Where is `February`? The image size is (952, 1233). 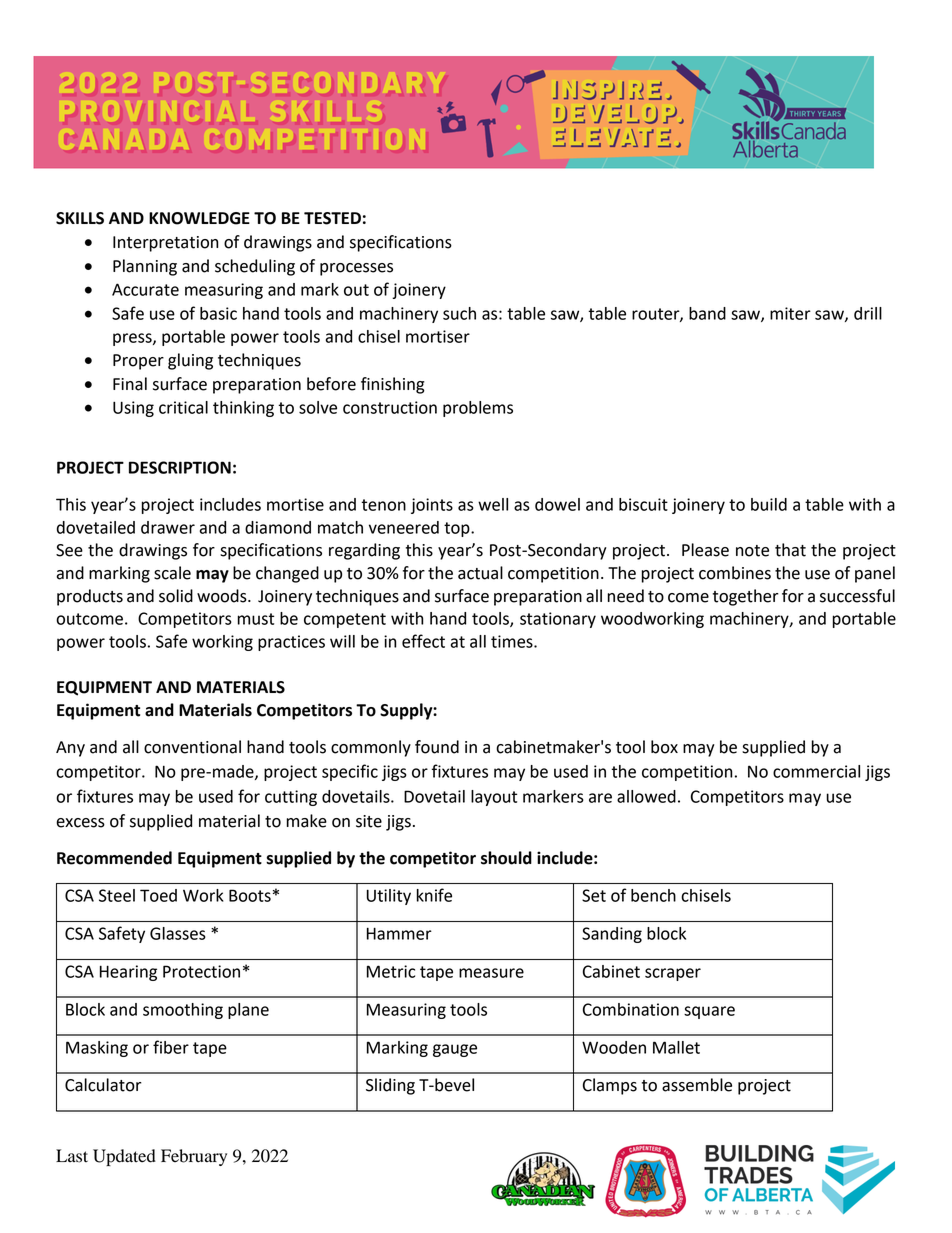 February is located at coordinates (194, 1157).
